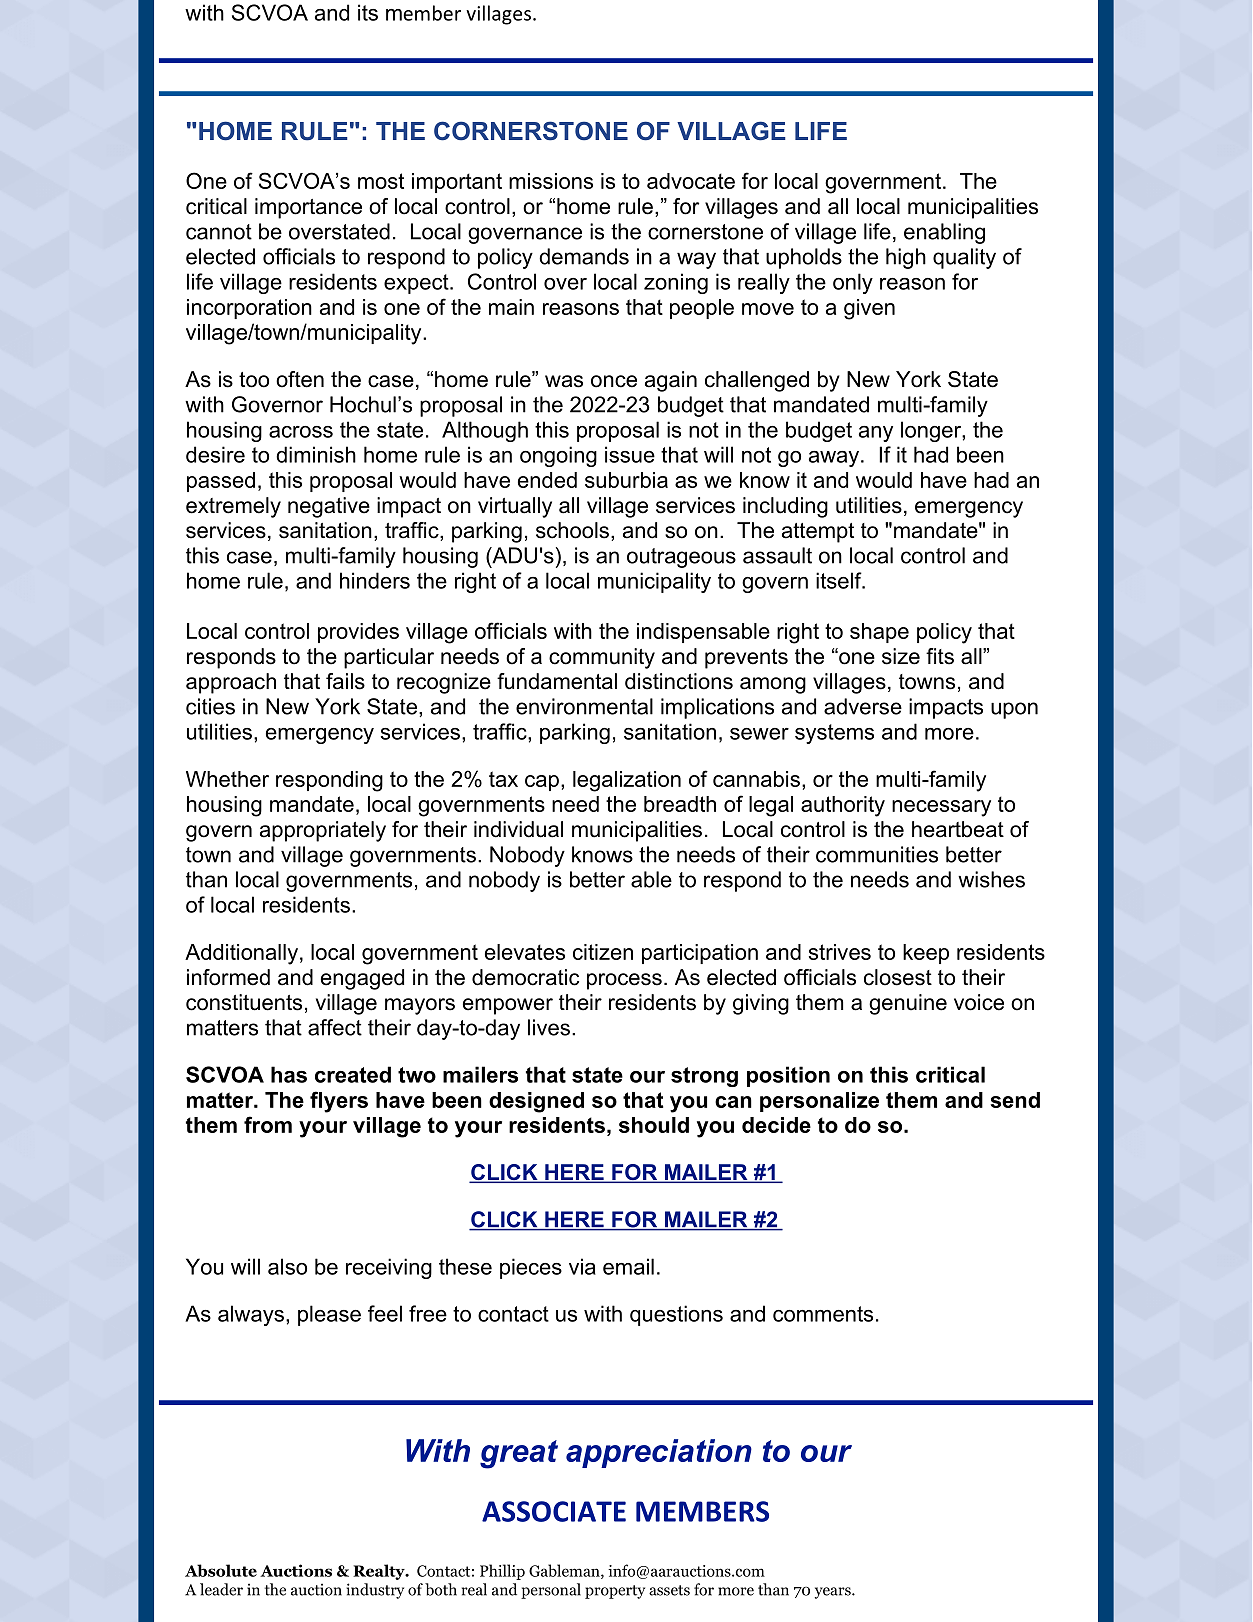  I want to click on years, so click(834, 1593).
